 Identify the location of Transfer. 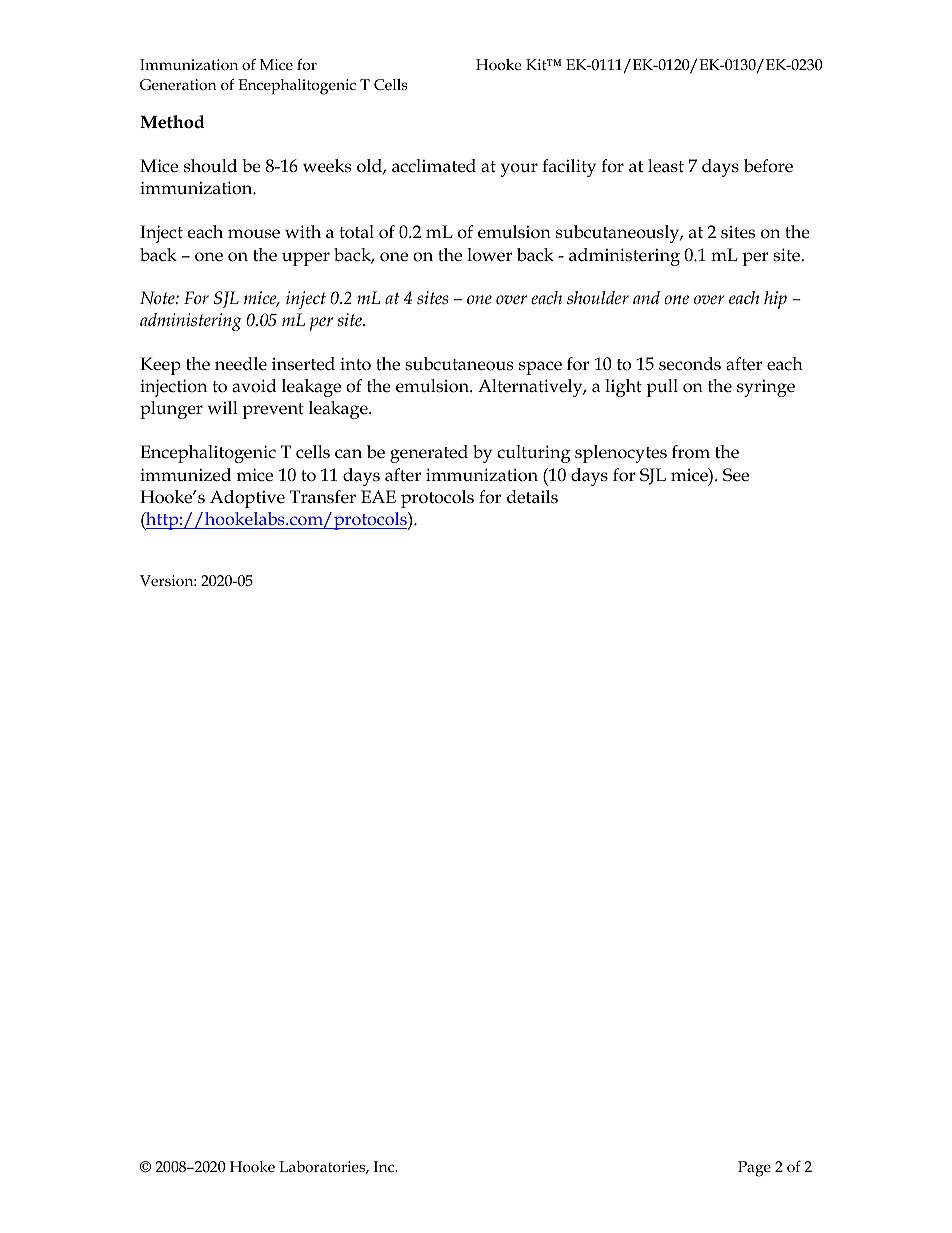
(323, 497).
